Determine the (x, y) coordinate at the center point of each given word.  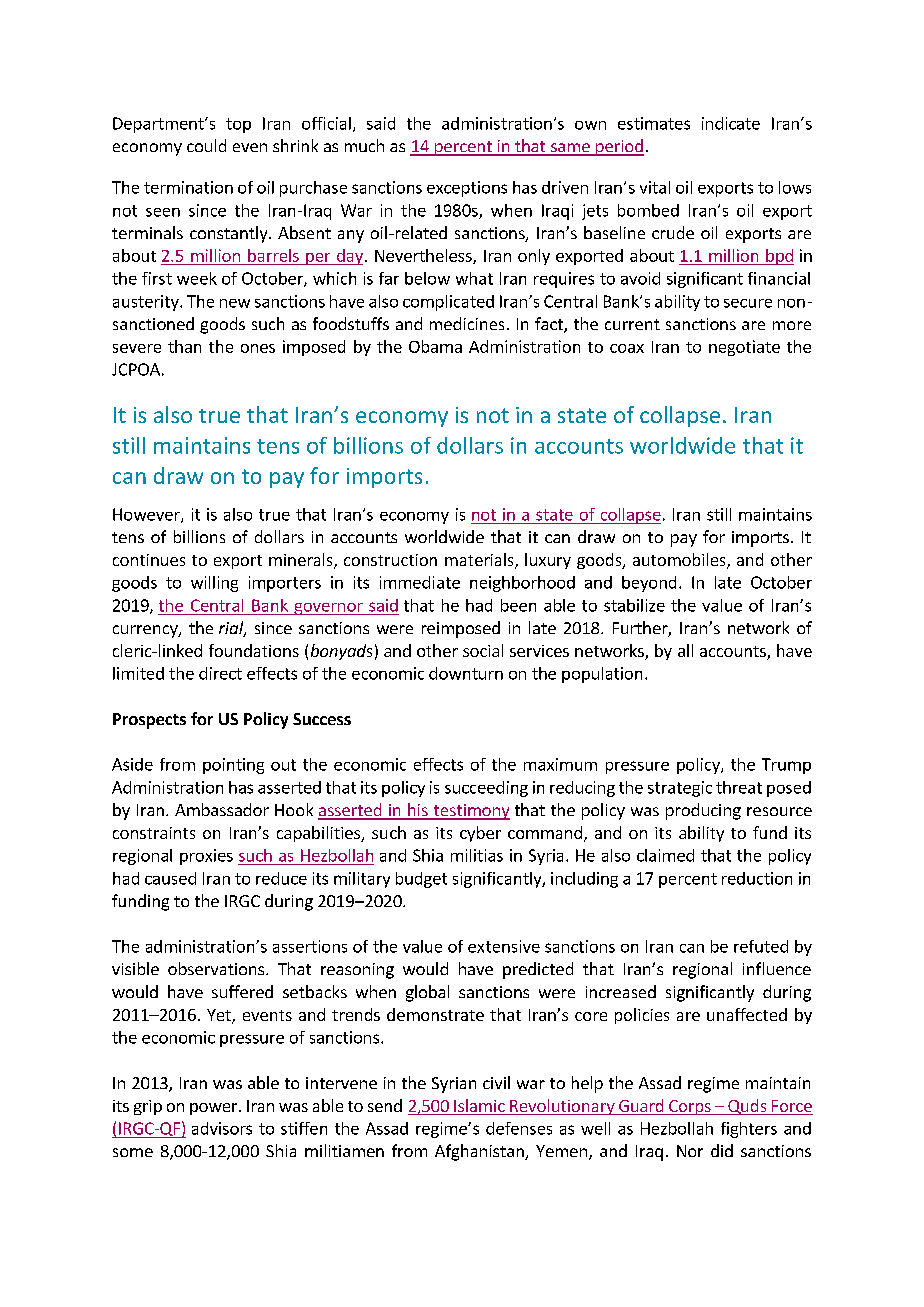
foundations (254, 650)
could (206, 145)
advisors (222, 1128)
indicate (731, 123)
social (483, 650)
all (685, 650)
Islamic (479, 1107)
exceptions (467, 189)
